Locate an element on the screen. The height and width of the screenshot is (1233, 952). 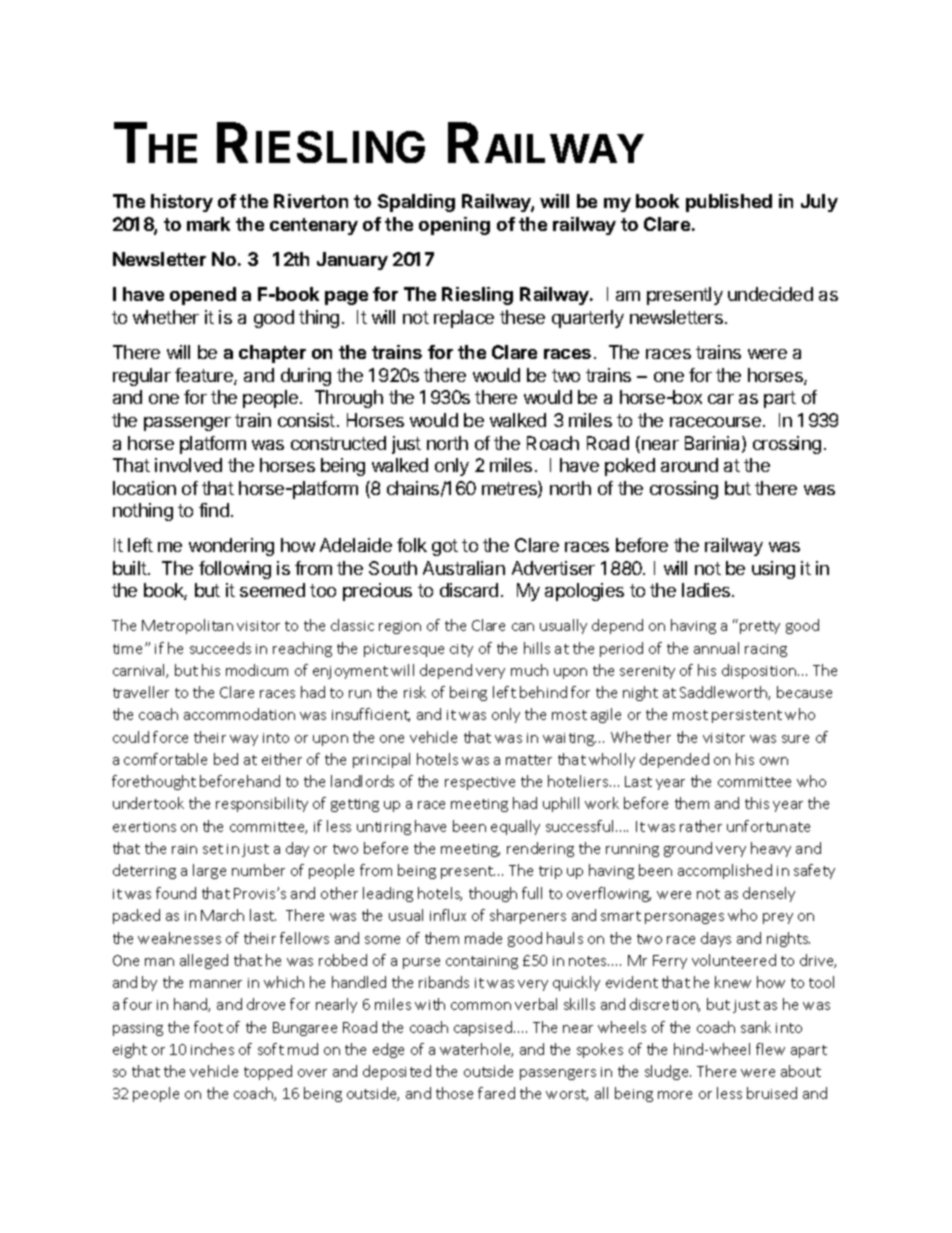
equally is located at coordinates (515, 827).
